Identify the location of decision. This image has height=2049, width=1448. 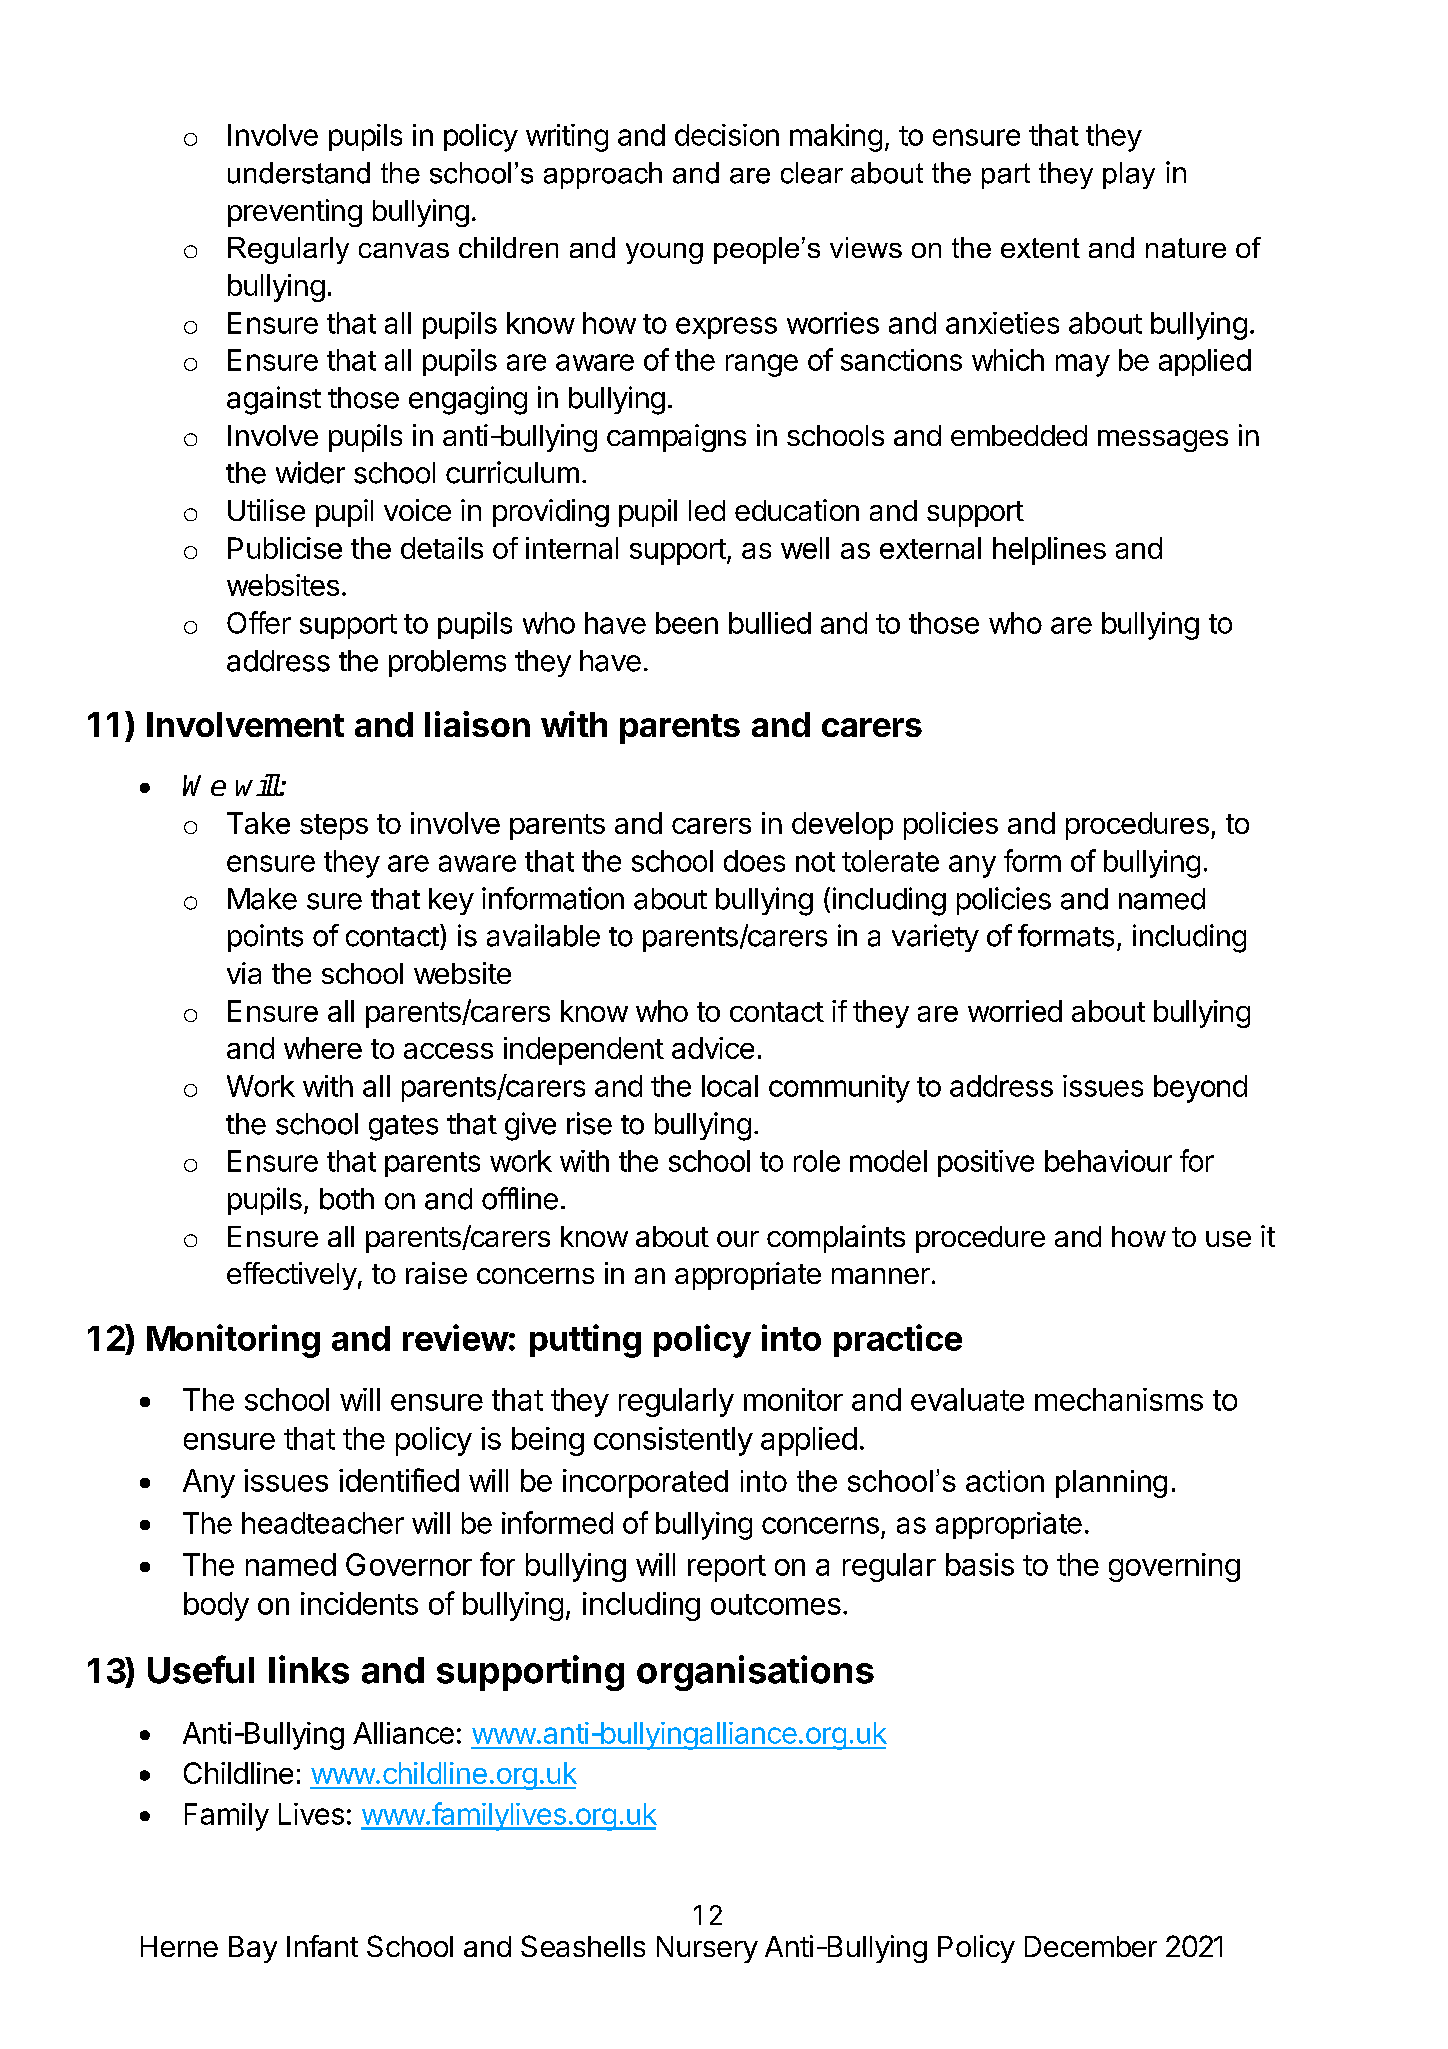
(727, 135).
